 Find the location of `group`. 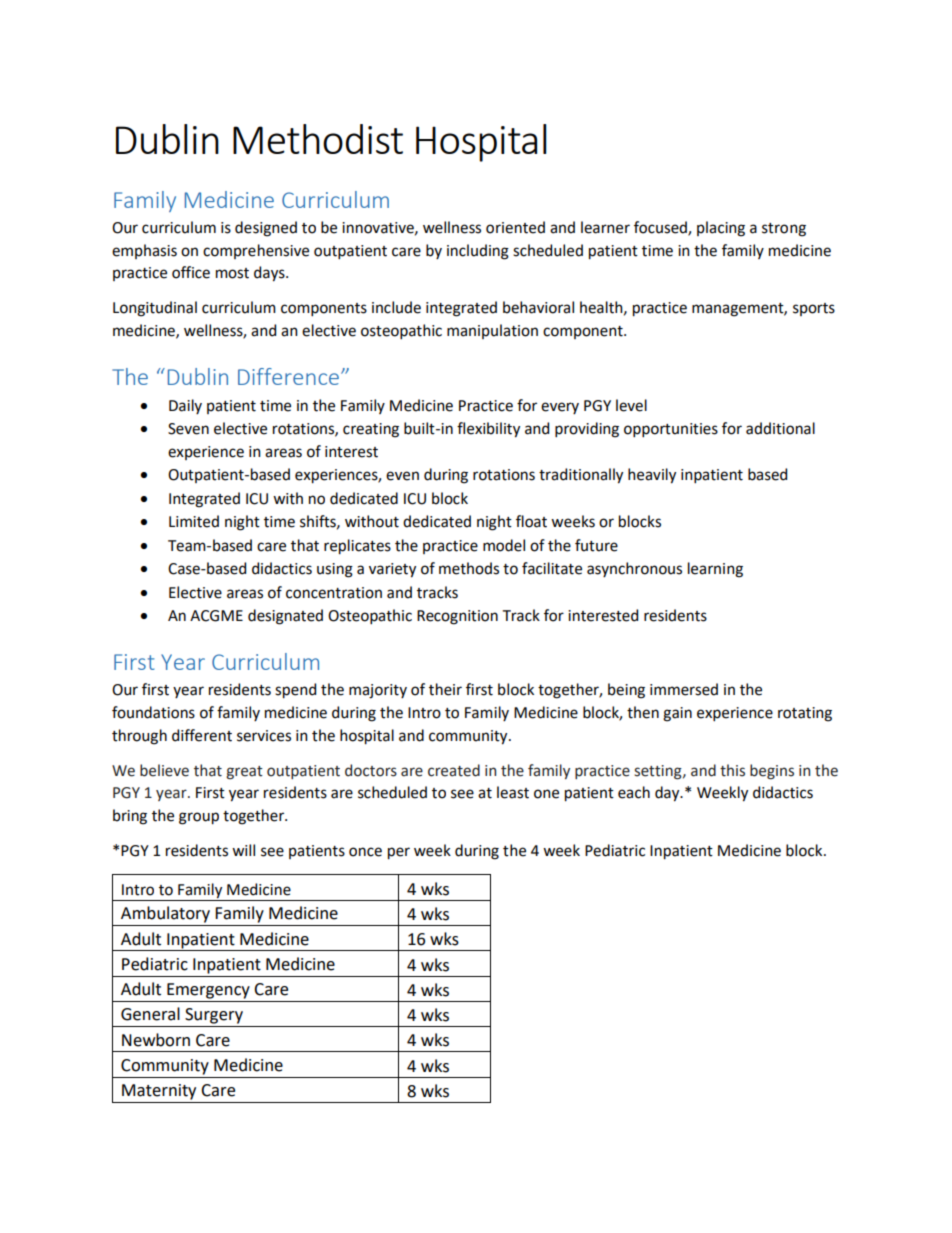

group is located at coordinates (199, 818).
